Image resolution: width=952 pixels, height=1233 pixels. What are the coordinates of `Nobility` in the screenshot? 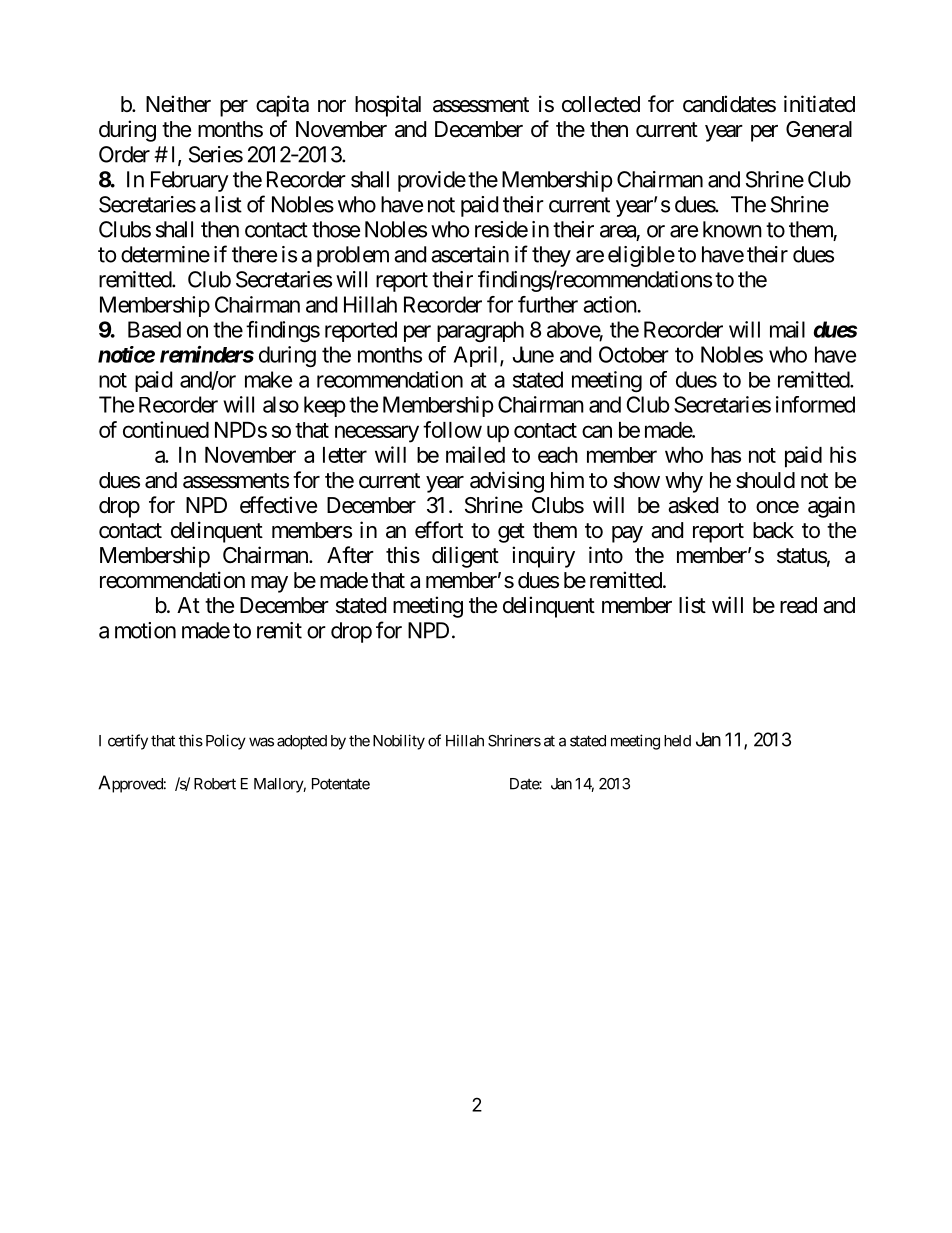 It's located at (399, 742).
